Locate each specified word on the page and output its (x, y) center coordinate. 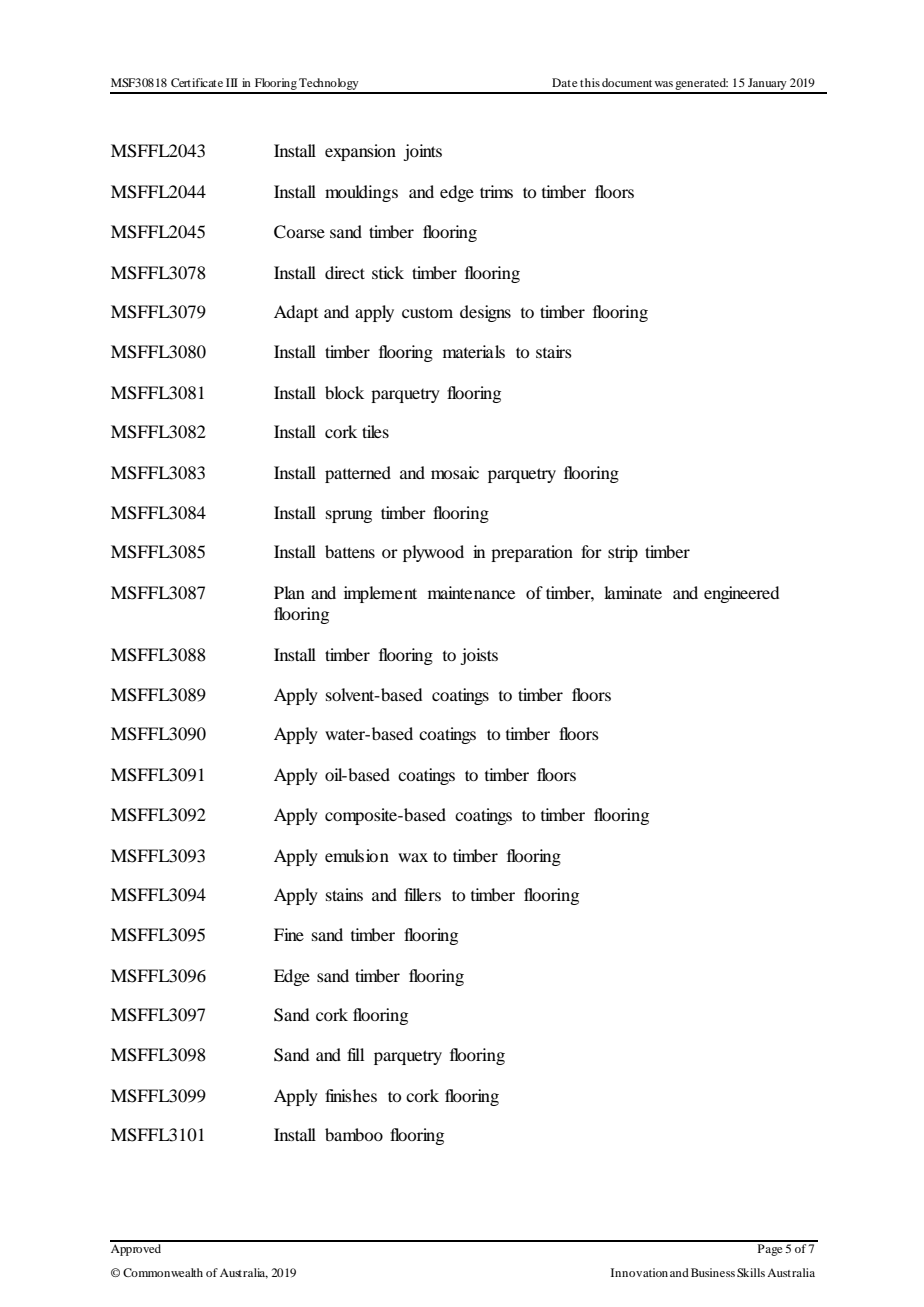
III (232, 82)
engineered (741, 594)
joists (479, 656)
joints (422, 152)
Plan (289, 592)
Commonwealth (163, 1272)
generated (701, 85)
